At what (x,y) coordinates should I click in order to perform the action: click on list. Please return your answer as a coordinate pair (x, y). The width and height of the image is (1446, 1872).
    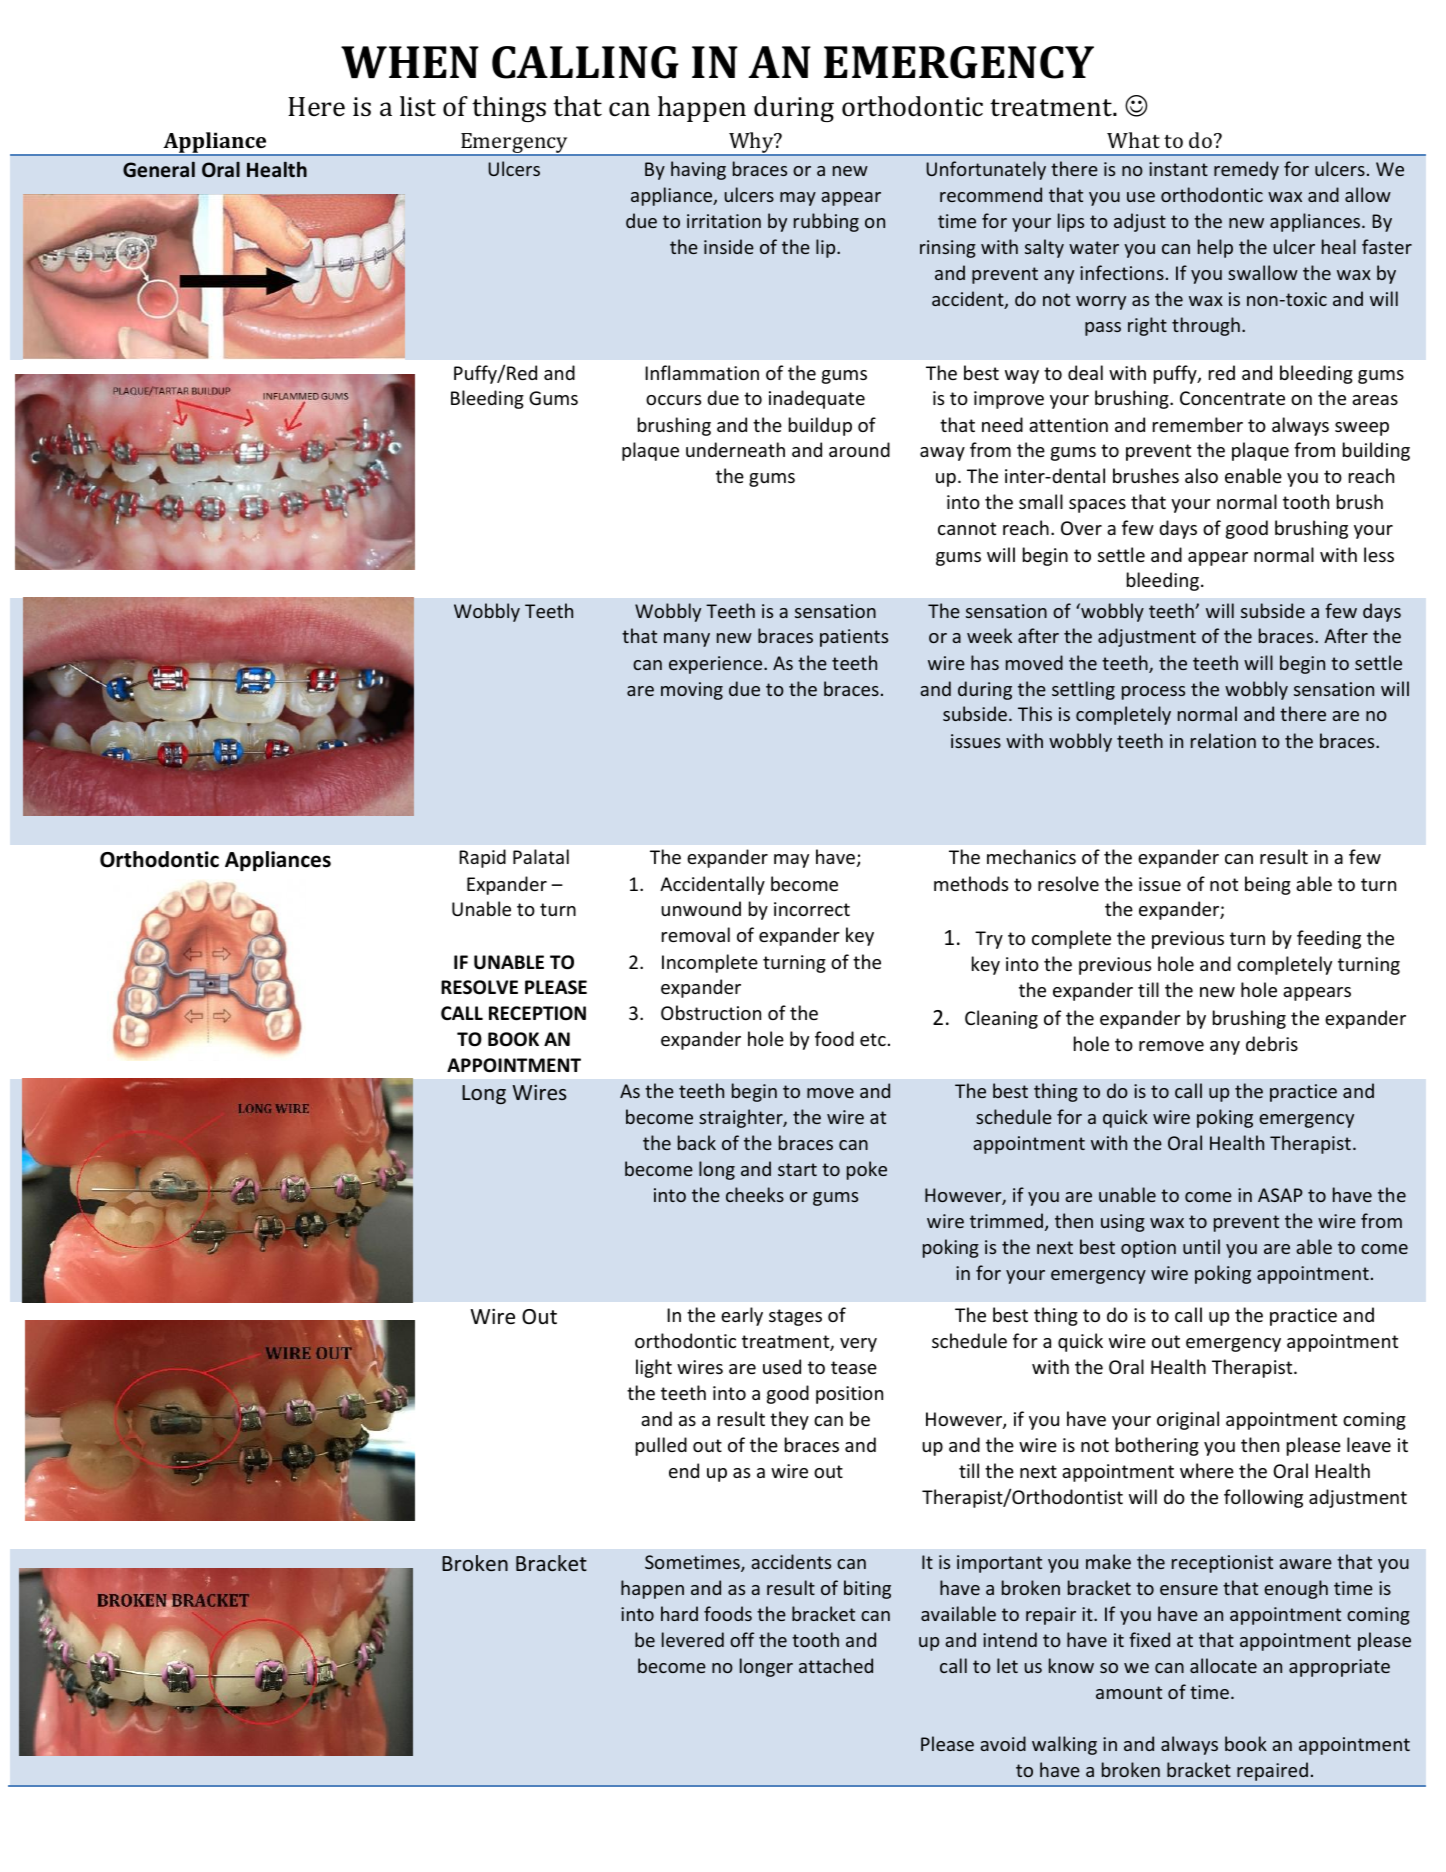
    Looking at the image, I should click on (418, 106).
